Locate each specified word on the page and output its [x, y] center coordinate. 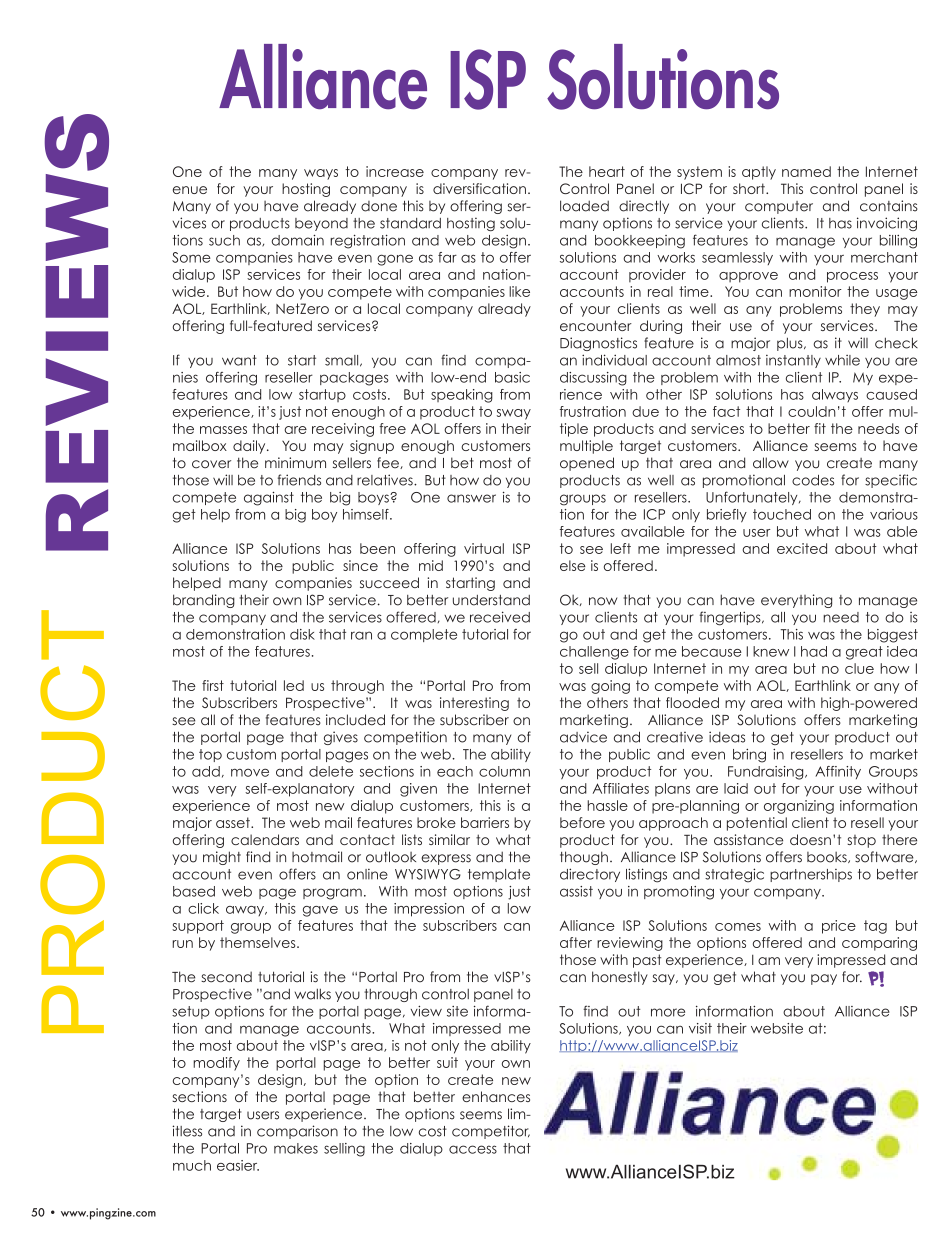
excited [802, 548]
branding [204, 601]
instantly [793, 361]
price [839, 927]
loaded [584, 206]
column [504, 771]
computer [779, 207]
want [239, 360]
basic [512, 377]
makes [296, 1148]
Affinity [838, 772]
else [573, 565]
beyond [321, 224]
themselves [259, 942]
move [250, 772]
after [576, 942]
